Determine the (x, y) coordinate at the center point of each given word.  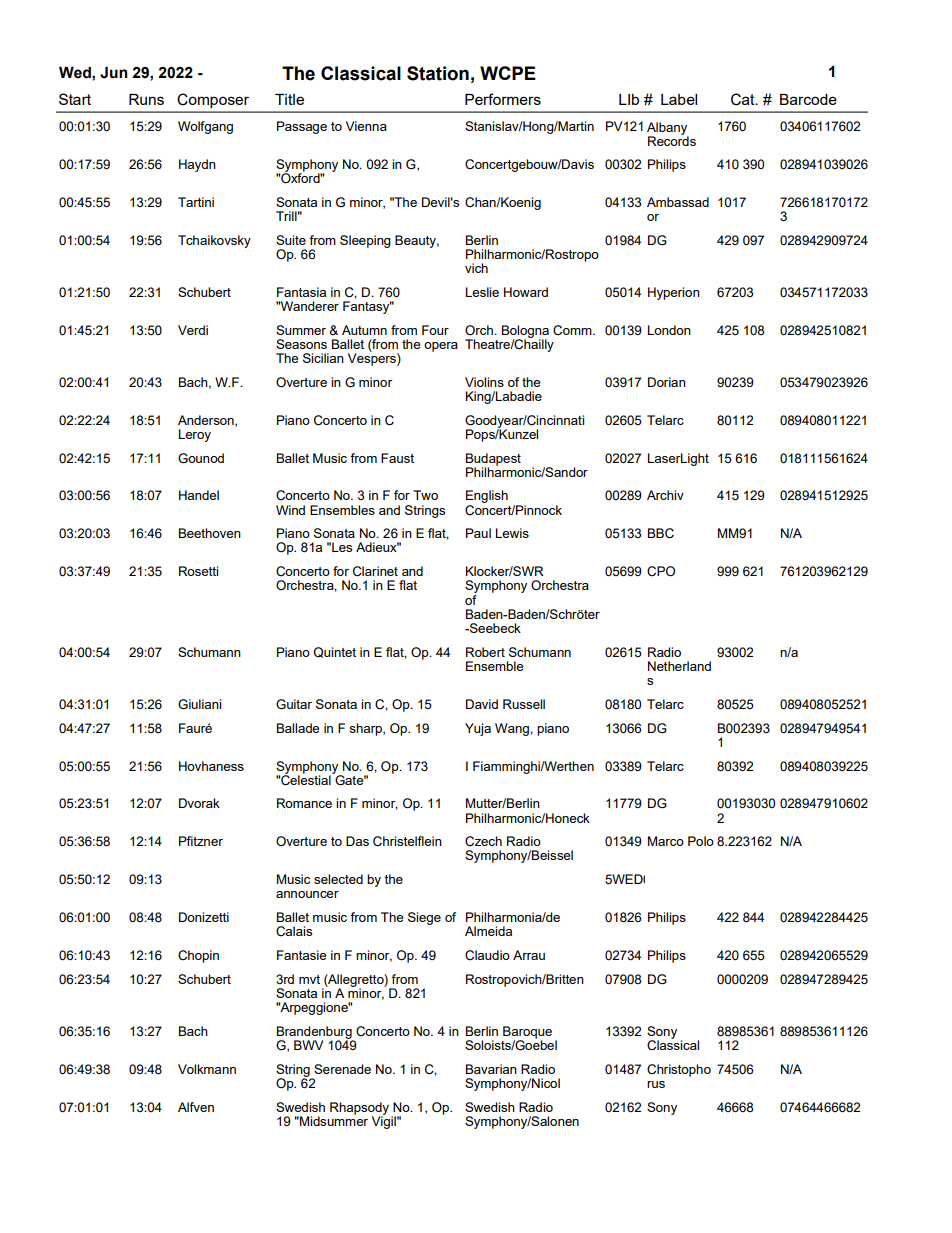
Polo (701, 841)
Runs (146, 99)
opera (441, 347)
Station (438, 73)
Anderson (207, 421)
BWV (308, 1045)
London (669, 330)
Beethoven (210, 533)
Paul (478, 533)
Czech (483, 841)
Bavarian (491, 1069)
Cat (744, 99)
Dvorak (199, 803)
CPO (661, 571)
